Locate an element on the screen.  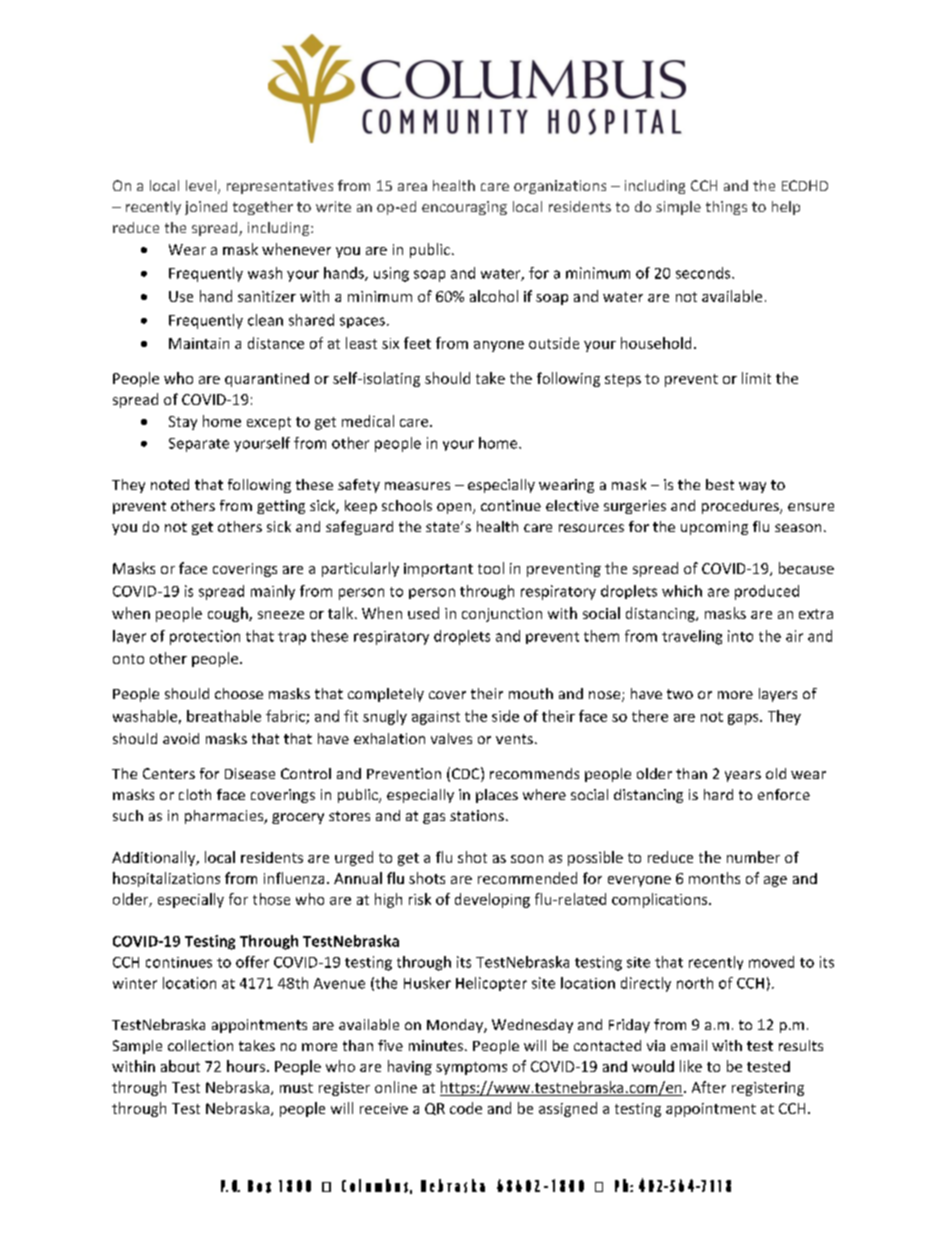
symptoms is located at coordinates (471, 1068).
